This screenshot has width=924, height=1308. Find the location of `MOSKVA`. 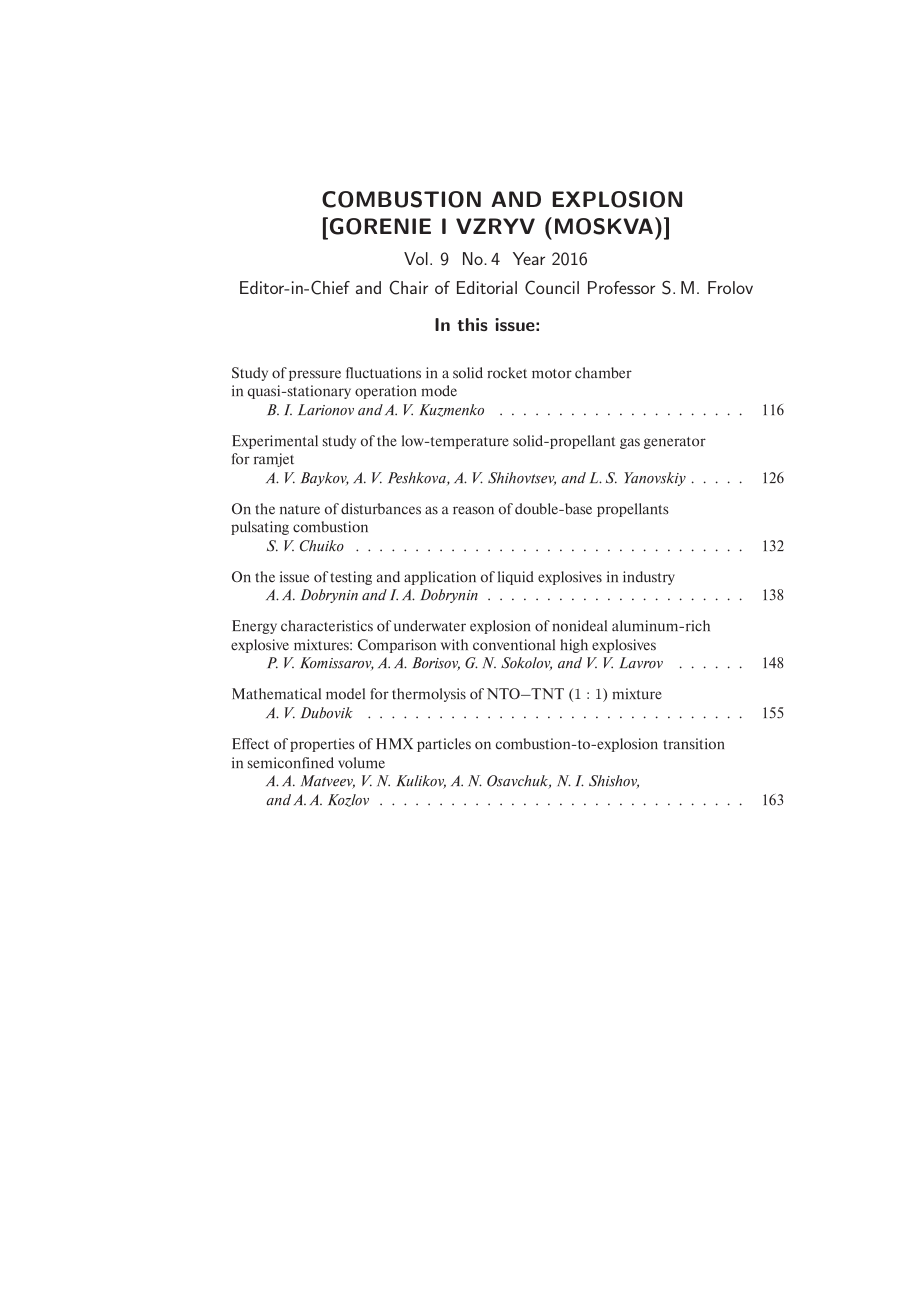

MOSKVA is located at coordinates (604, 226).
